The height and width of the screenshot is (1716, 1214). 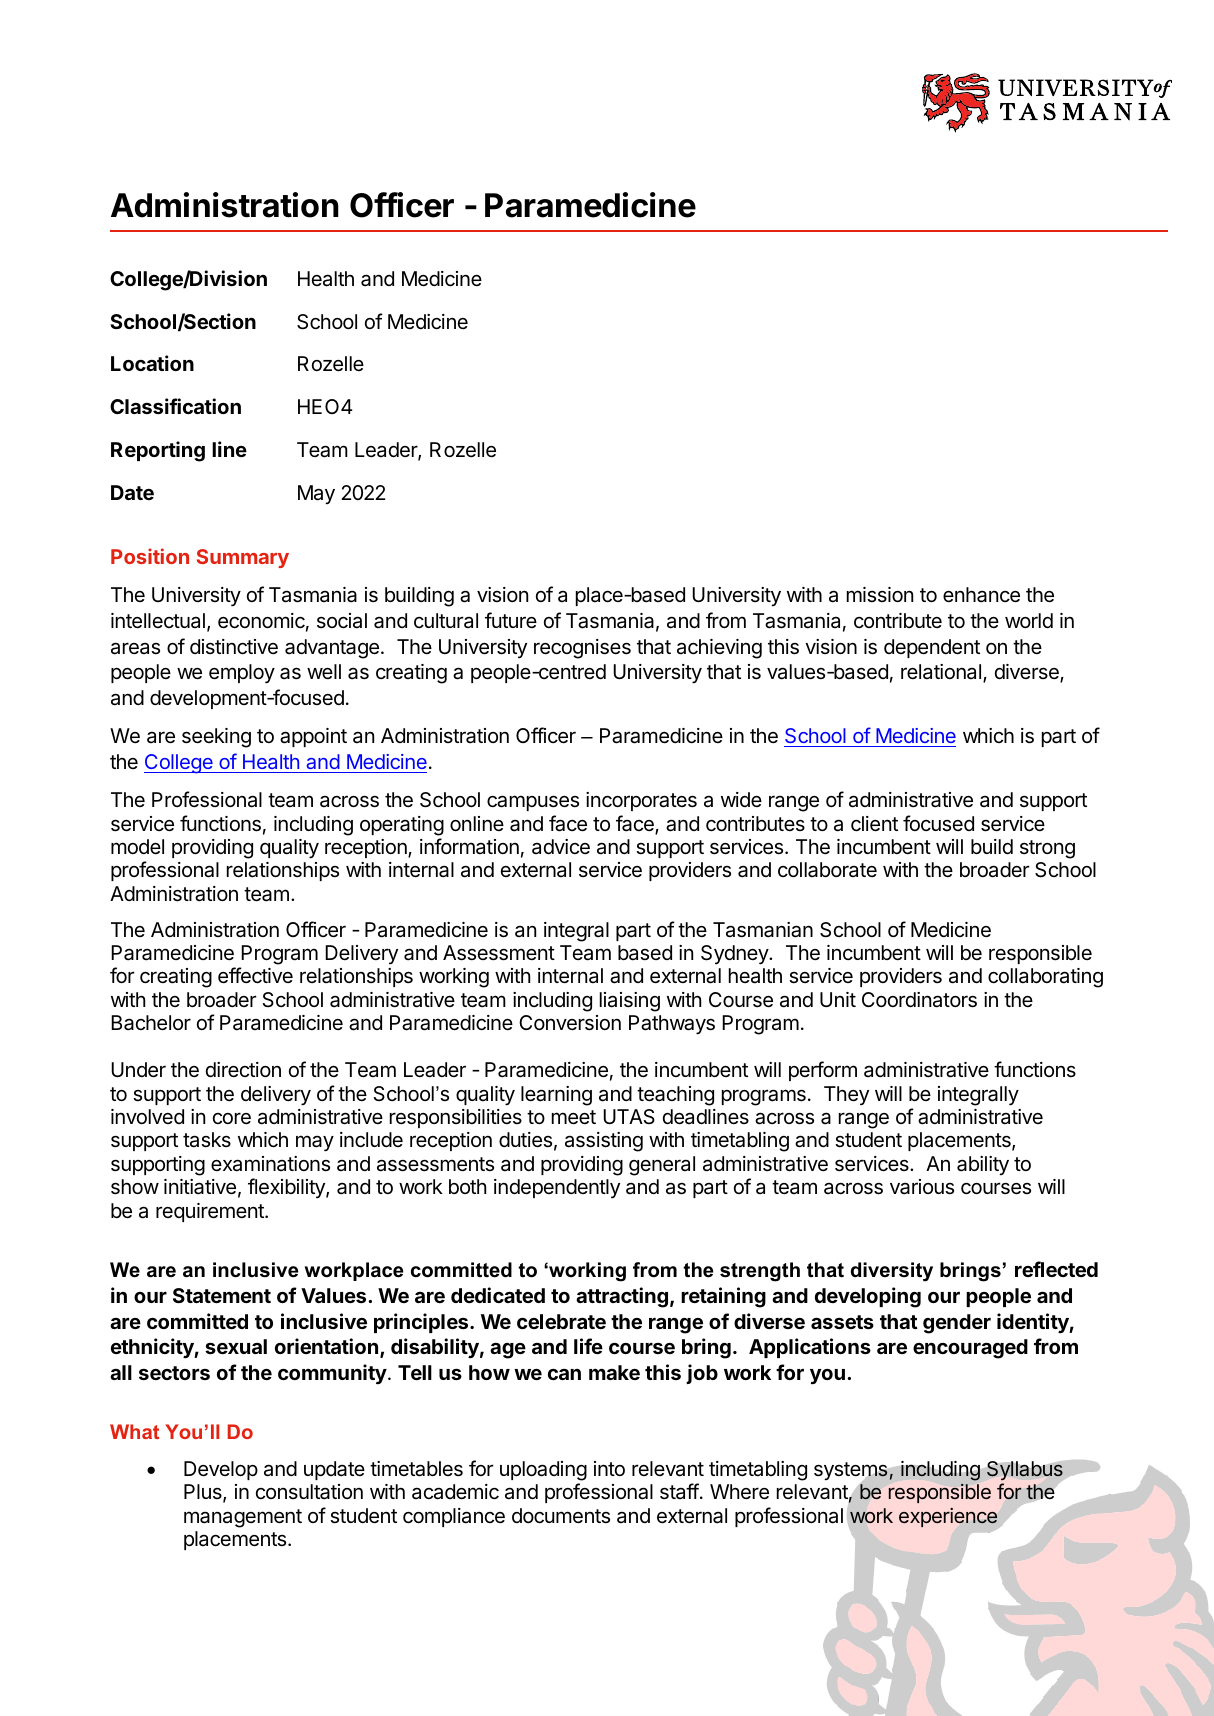 I want to click on recognises, so click(x=582, y=649).
